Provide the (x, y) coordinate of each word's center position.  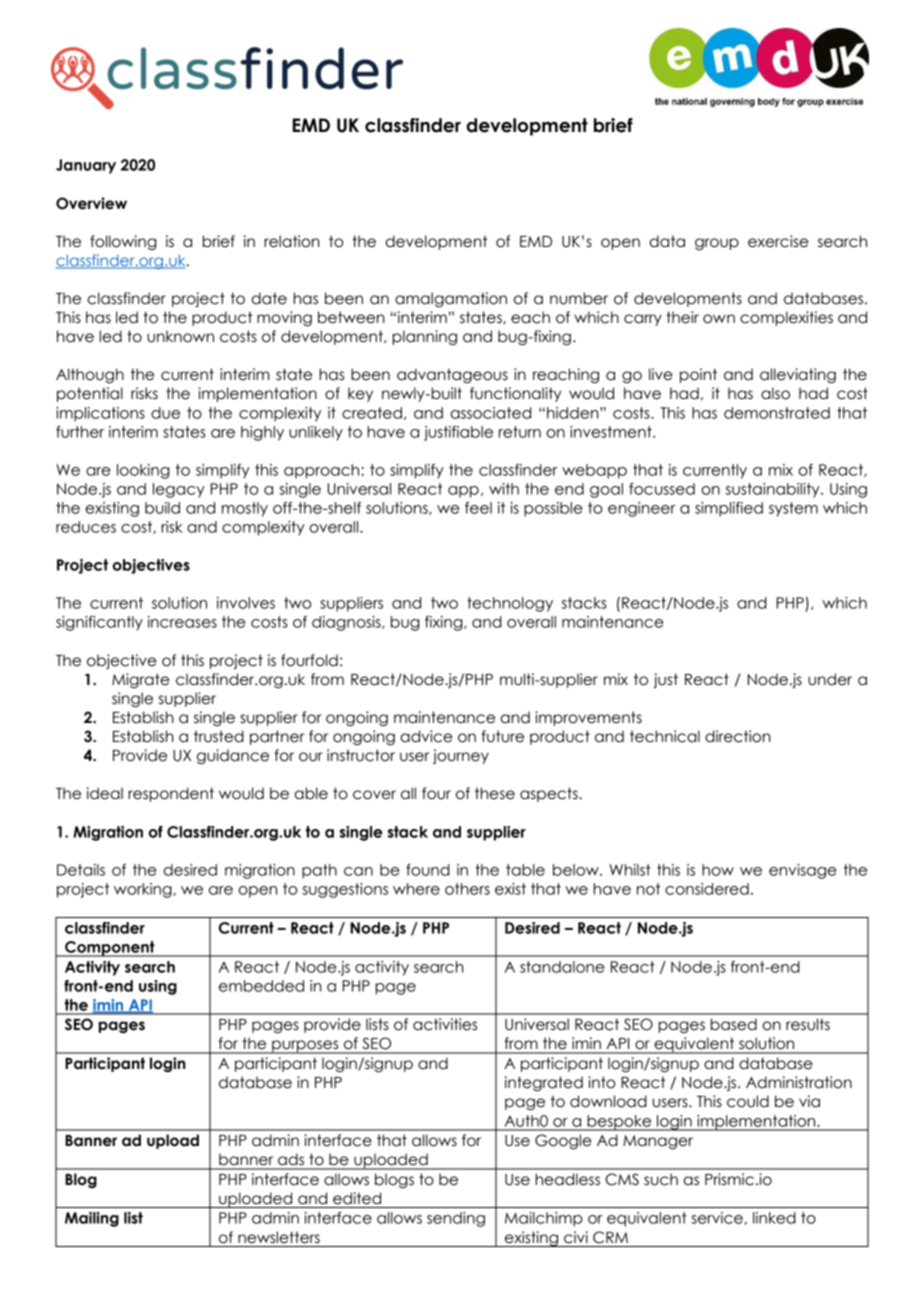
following (123, 242)
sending (456, 1219)
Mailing (92, 1219)
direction (738, 736)
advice (426, 736)
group (717, 244)
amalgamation (451, 299)
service (718, 1218)
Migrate (141, 680)
